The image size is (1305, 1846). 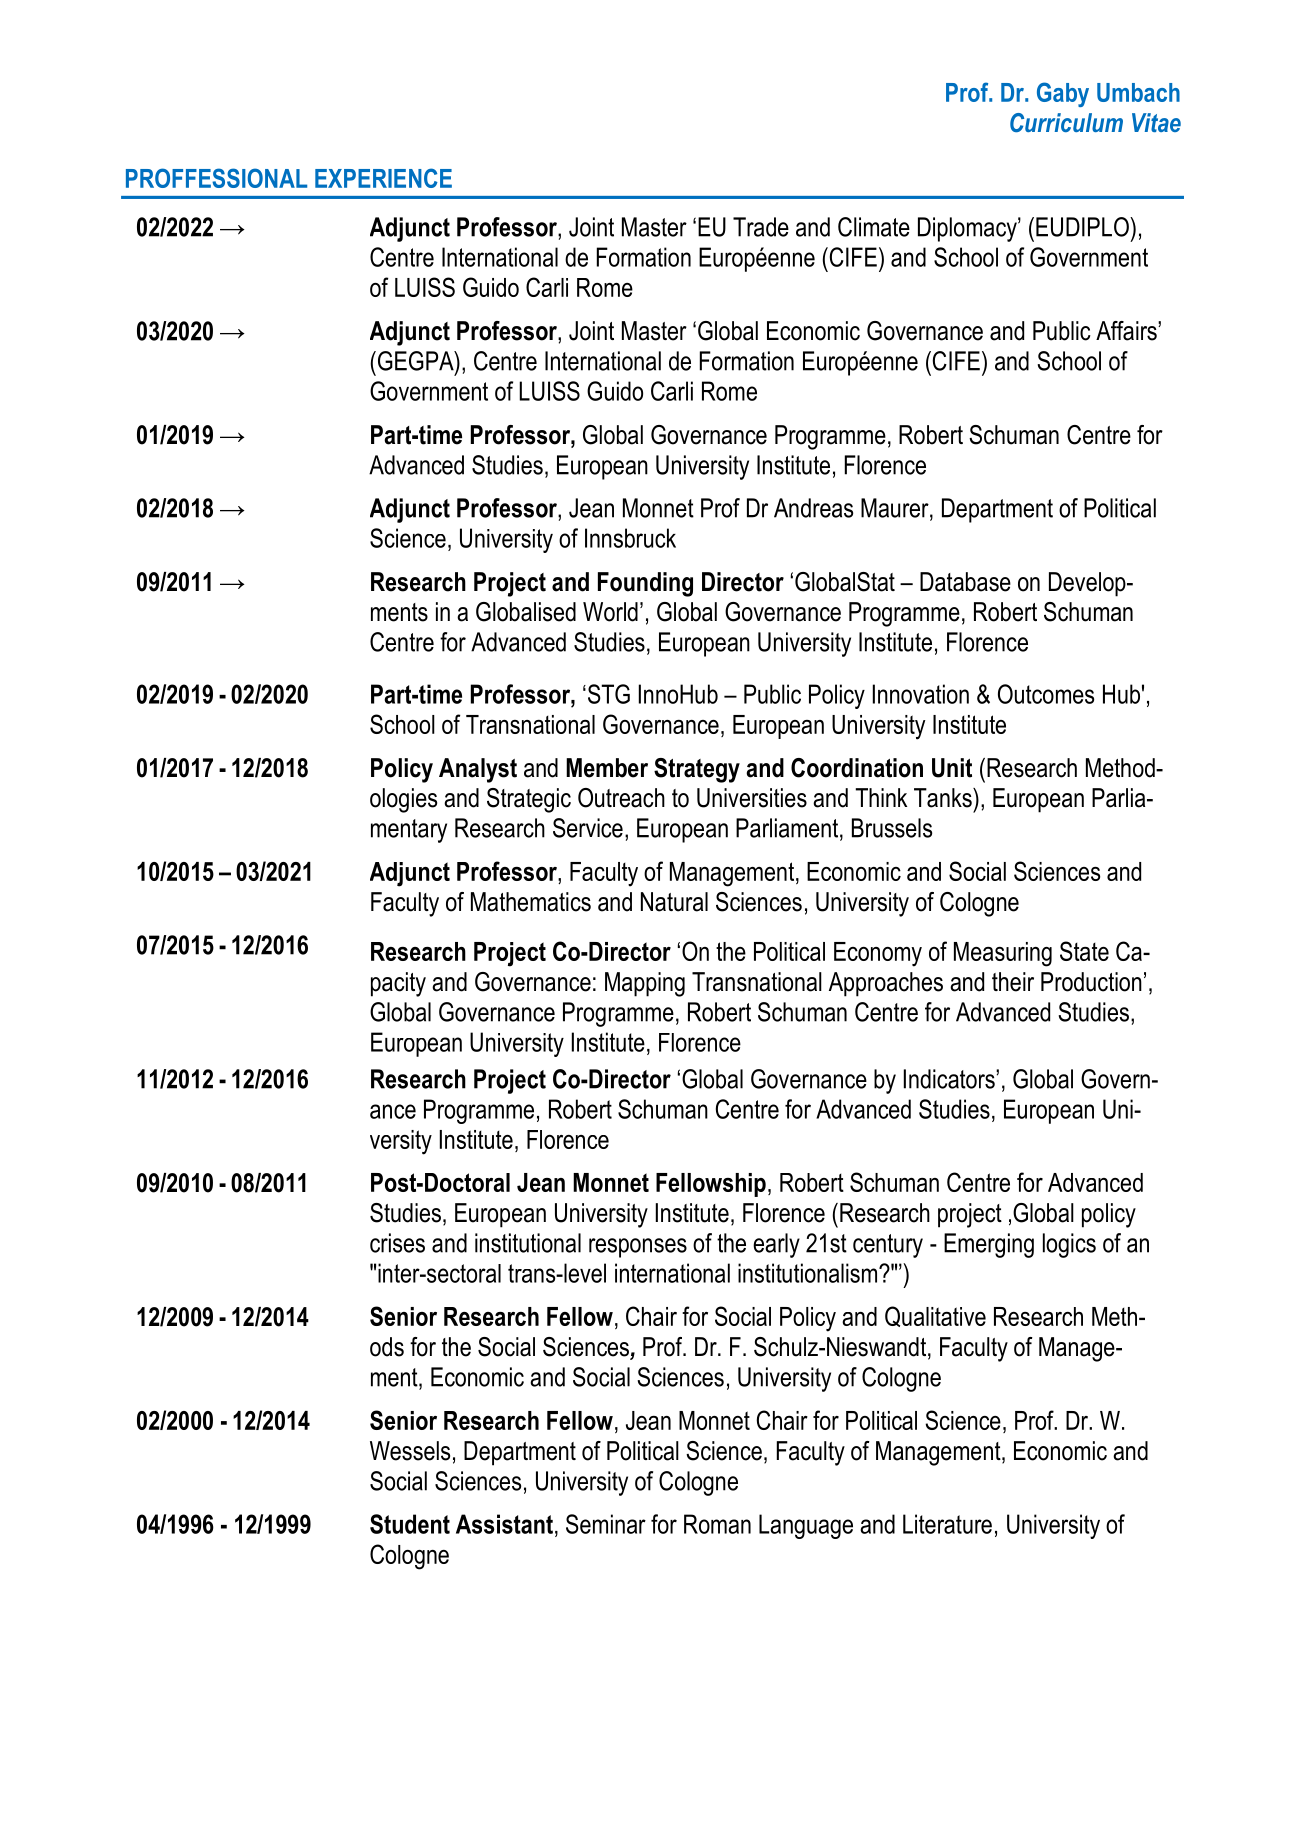 I want to click on Curriculum, so click(x=1066, y=122).
